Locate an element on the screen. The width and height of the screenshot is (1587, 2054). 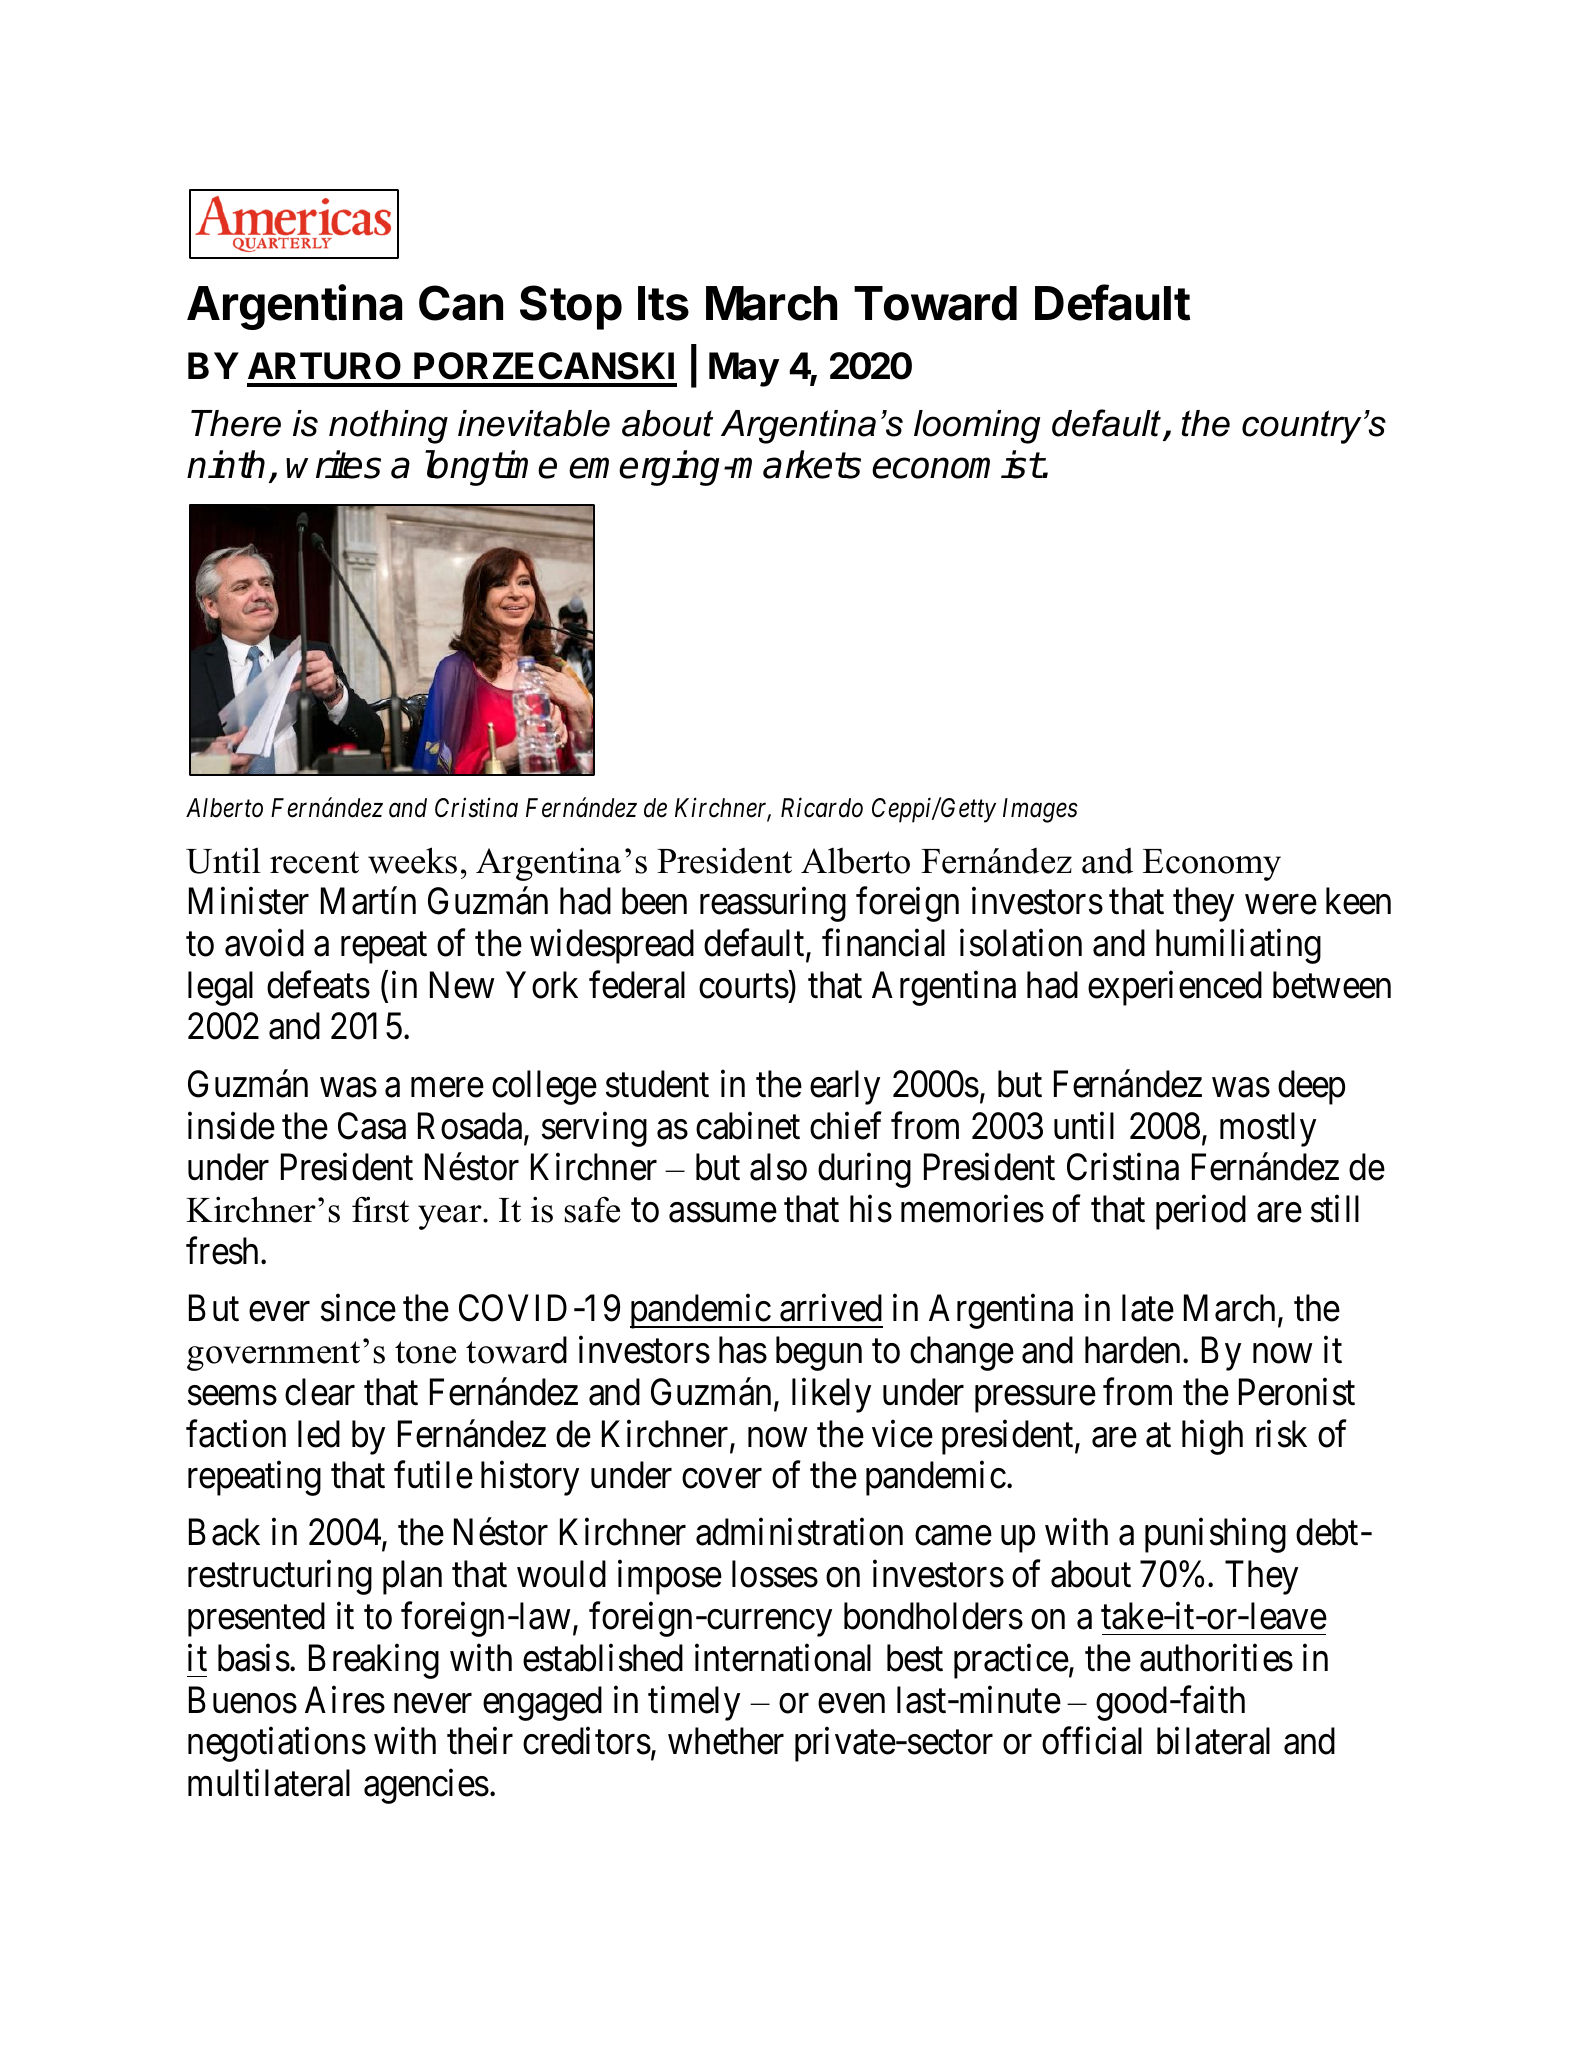
agencies is located at coordinates (426, 1786).
